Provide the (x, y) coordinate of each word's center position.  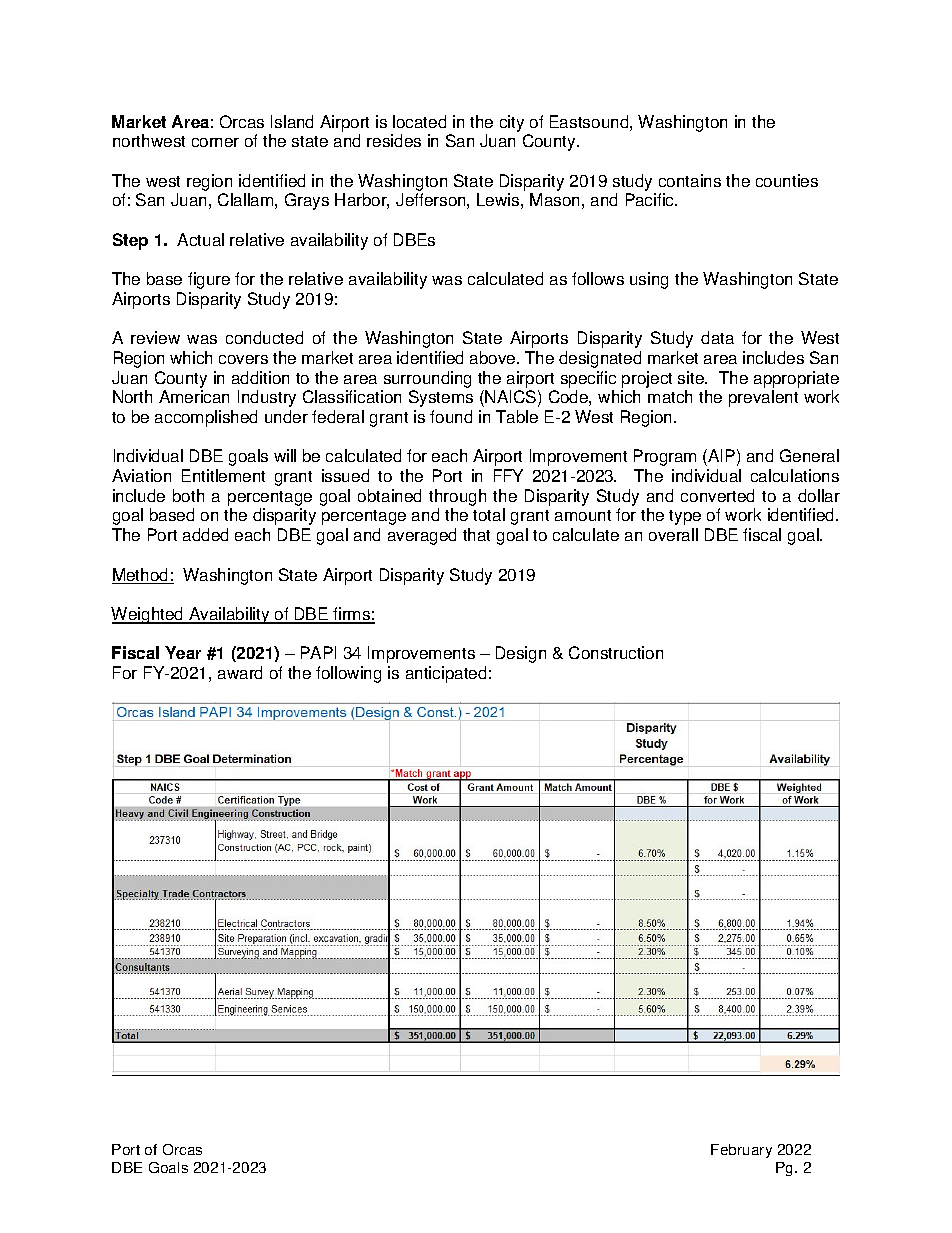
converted (717, 495)
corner (215, 142)
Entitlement (223, 475)
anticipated (446, 674)
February (741, 1151)
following (348, 674)
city (512, 123)
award (240, 672)
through (457, 499)
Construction (616, 652)
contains (690, 180)
